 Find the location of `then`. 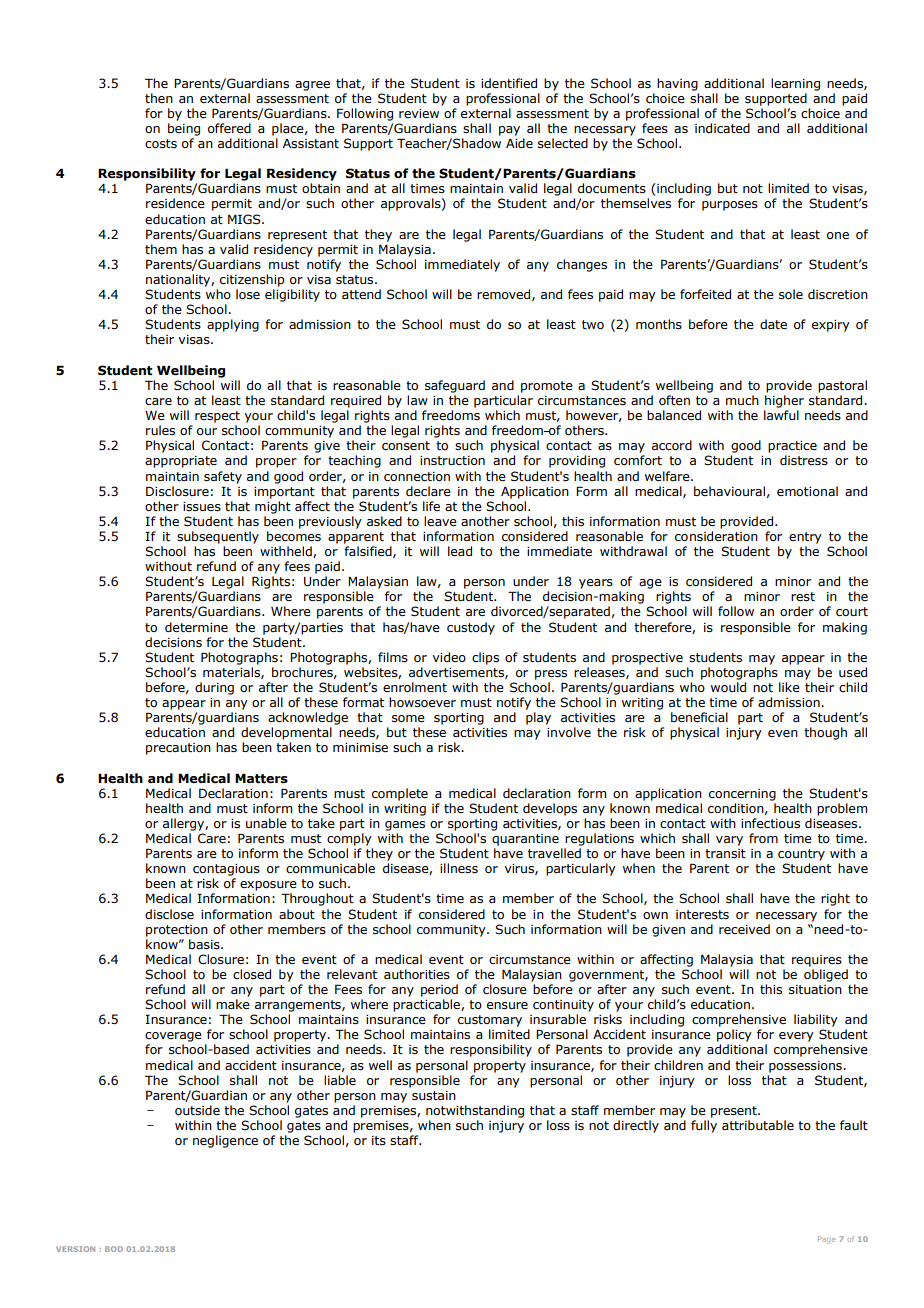

then is located at coordinates (159, 98).
